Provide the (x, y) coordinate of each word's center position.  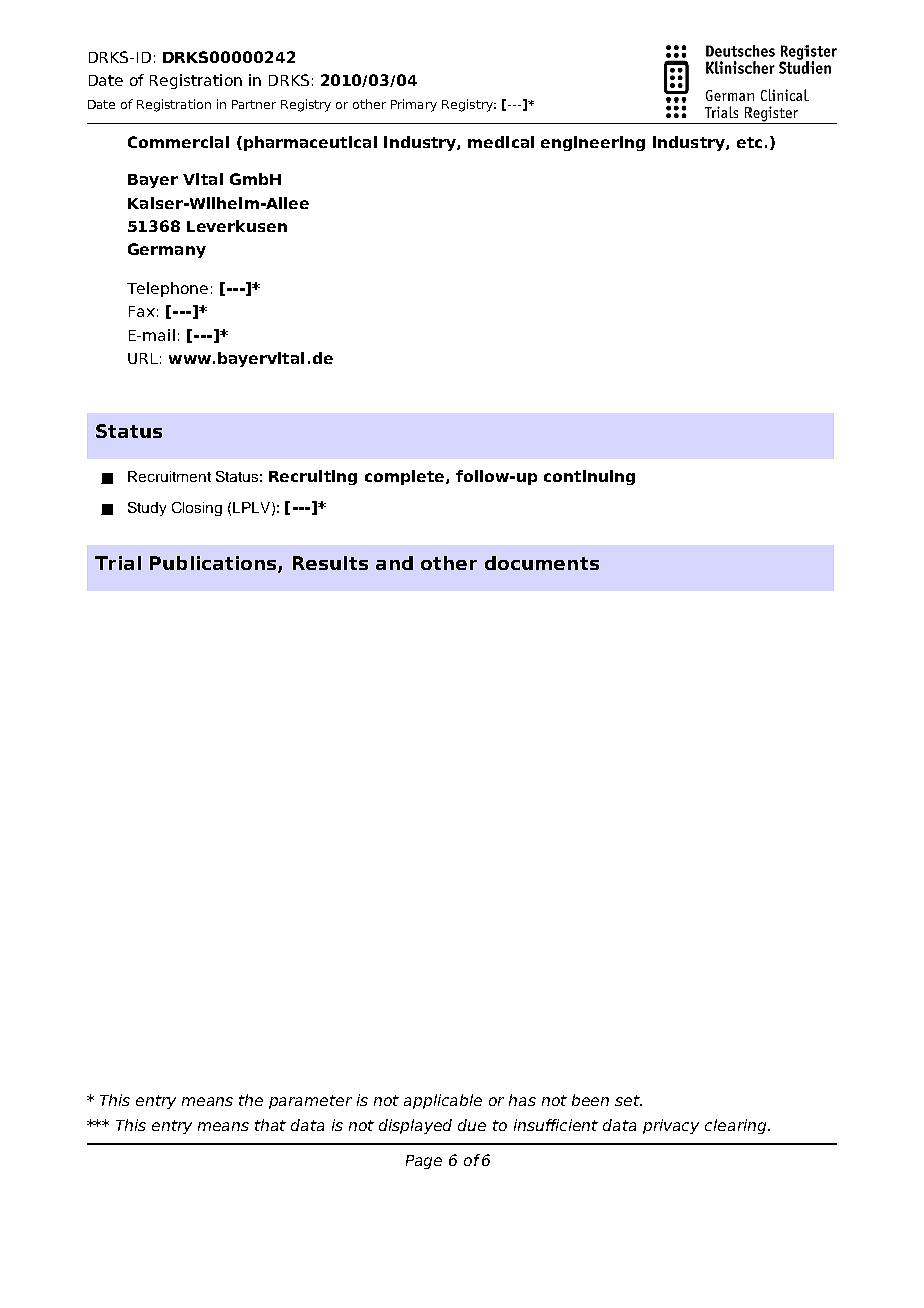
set (628, 1100)
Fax (142, 311)
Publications (214, 564)
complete (406, 477)
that (270, 1125)
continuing (589, 477)
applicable (443, 1101)
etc (749, 142)
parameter (310, 1102)
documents (542, 563)
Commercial (178, 142)
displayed (415, 1126)
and (394, 563)
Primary (414, 105)
